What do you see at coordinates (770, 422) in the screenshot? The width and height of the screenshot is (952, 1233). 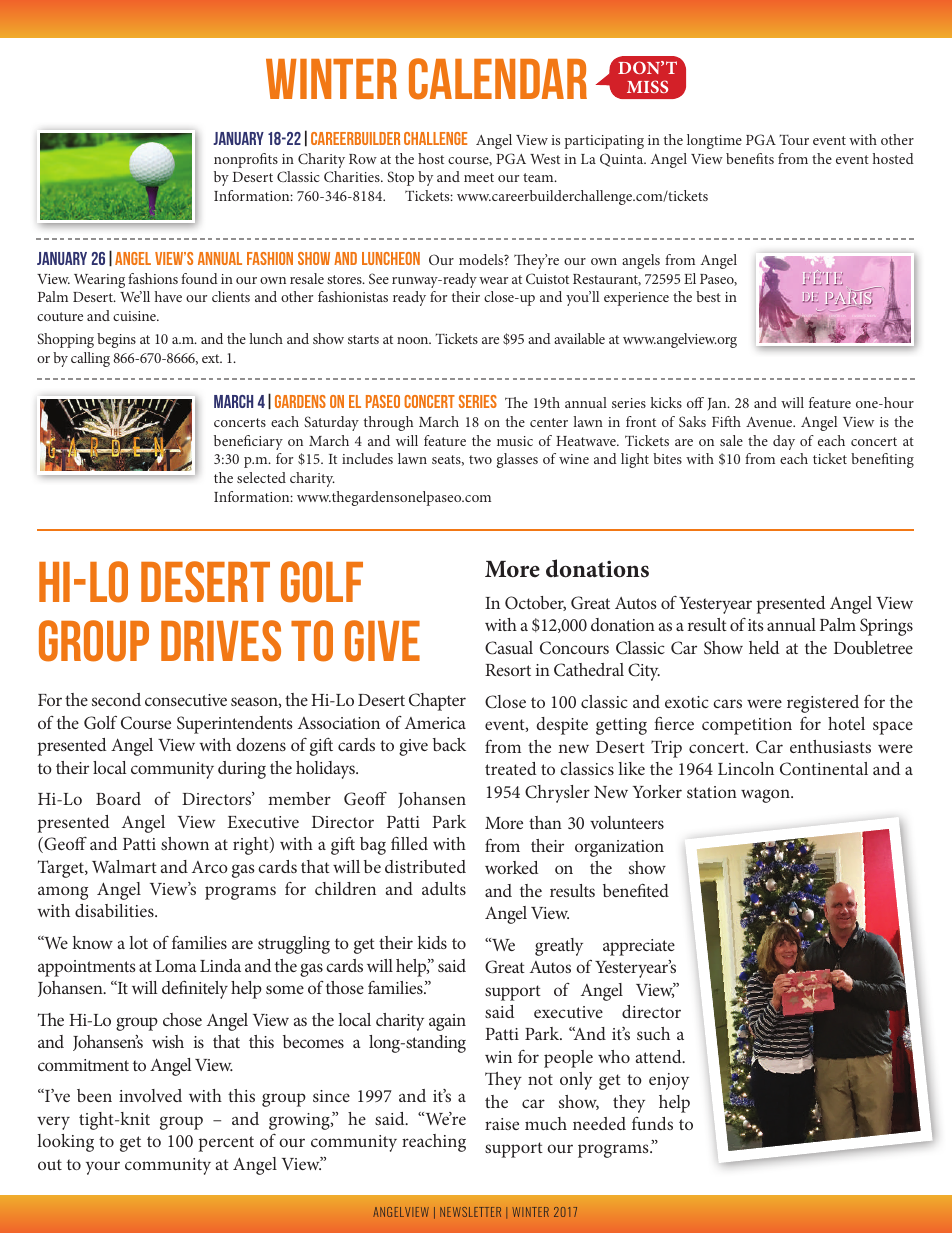 I see `Avenue` at bounding box center [770, 422].
